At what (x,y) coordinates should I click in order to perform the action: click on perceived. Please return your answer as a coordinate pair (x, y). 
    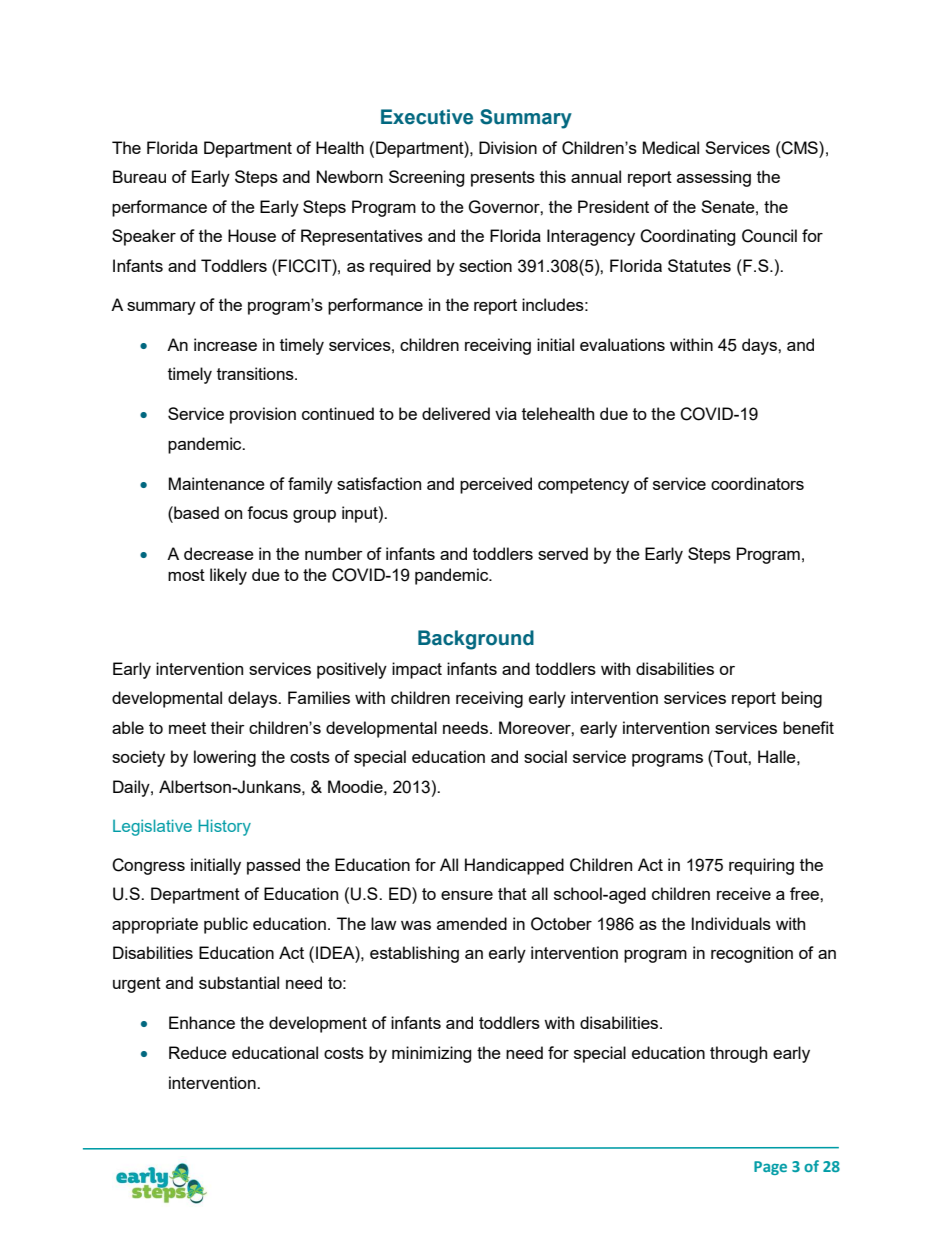
    Looking at the image, I should click on (496, 485).
